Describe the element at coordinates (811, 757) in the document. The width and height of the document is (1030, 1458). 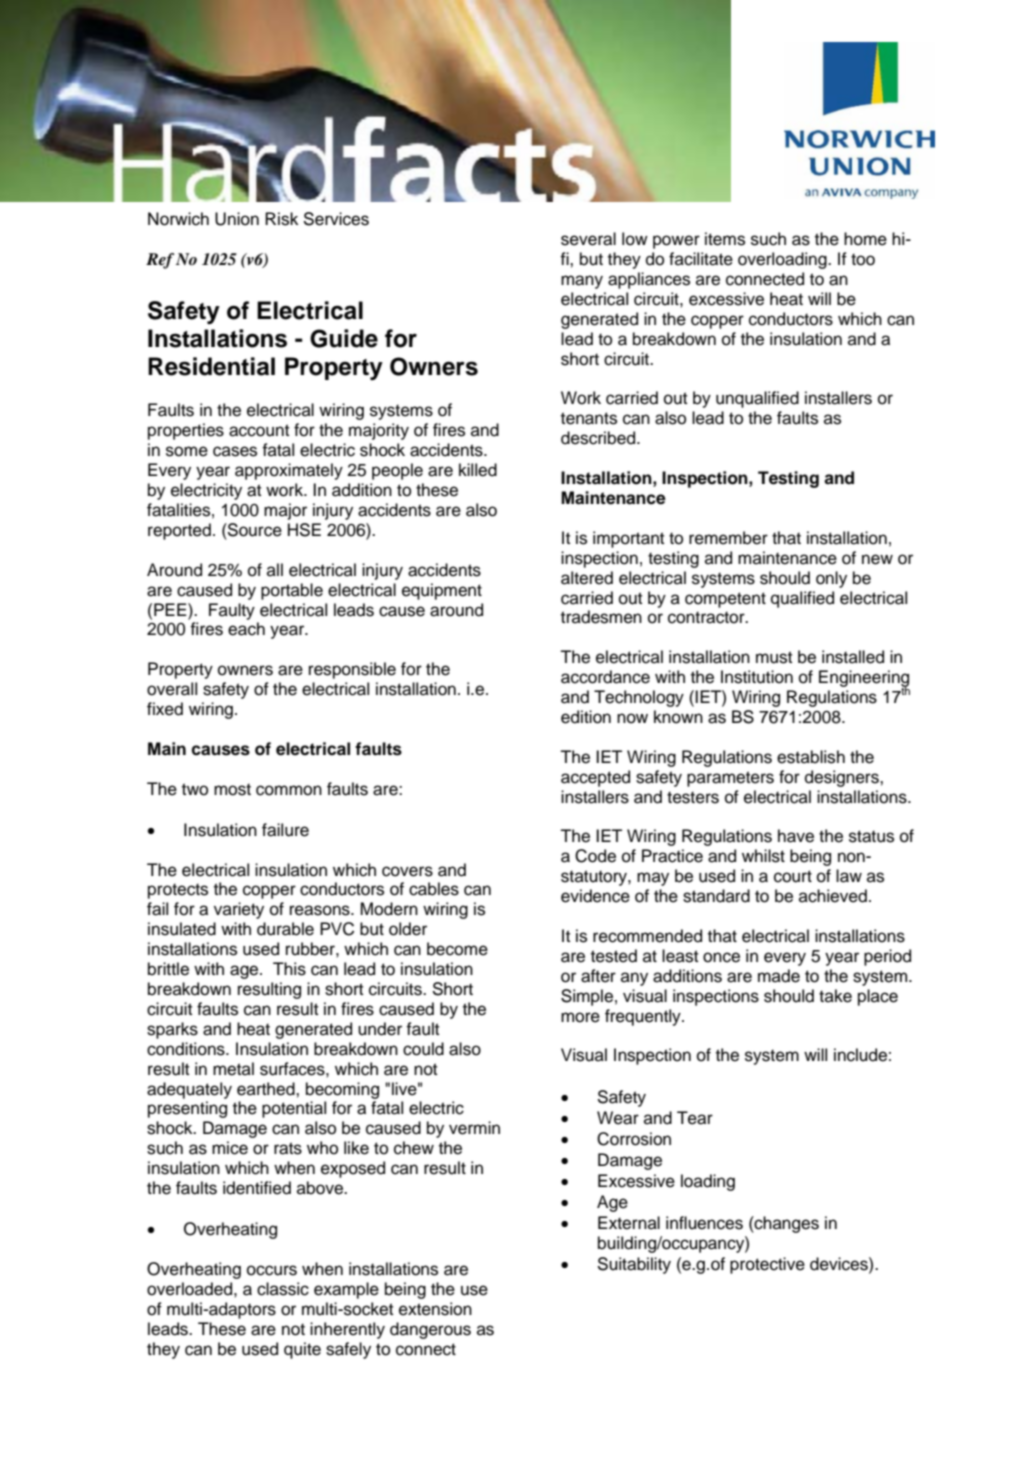
I see `establish` at that location.
